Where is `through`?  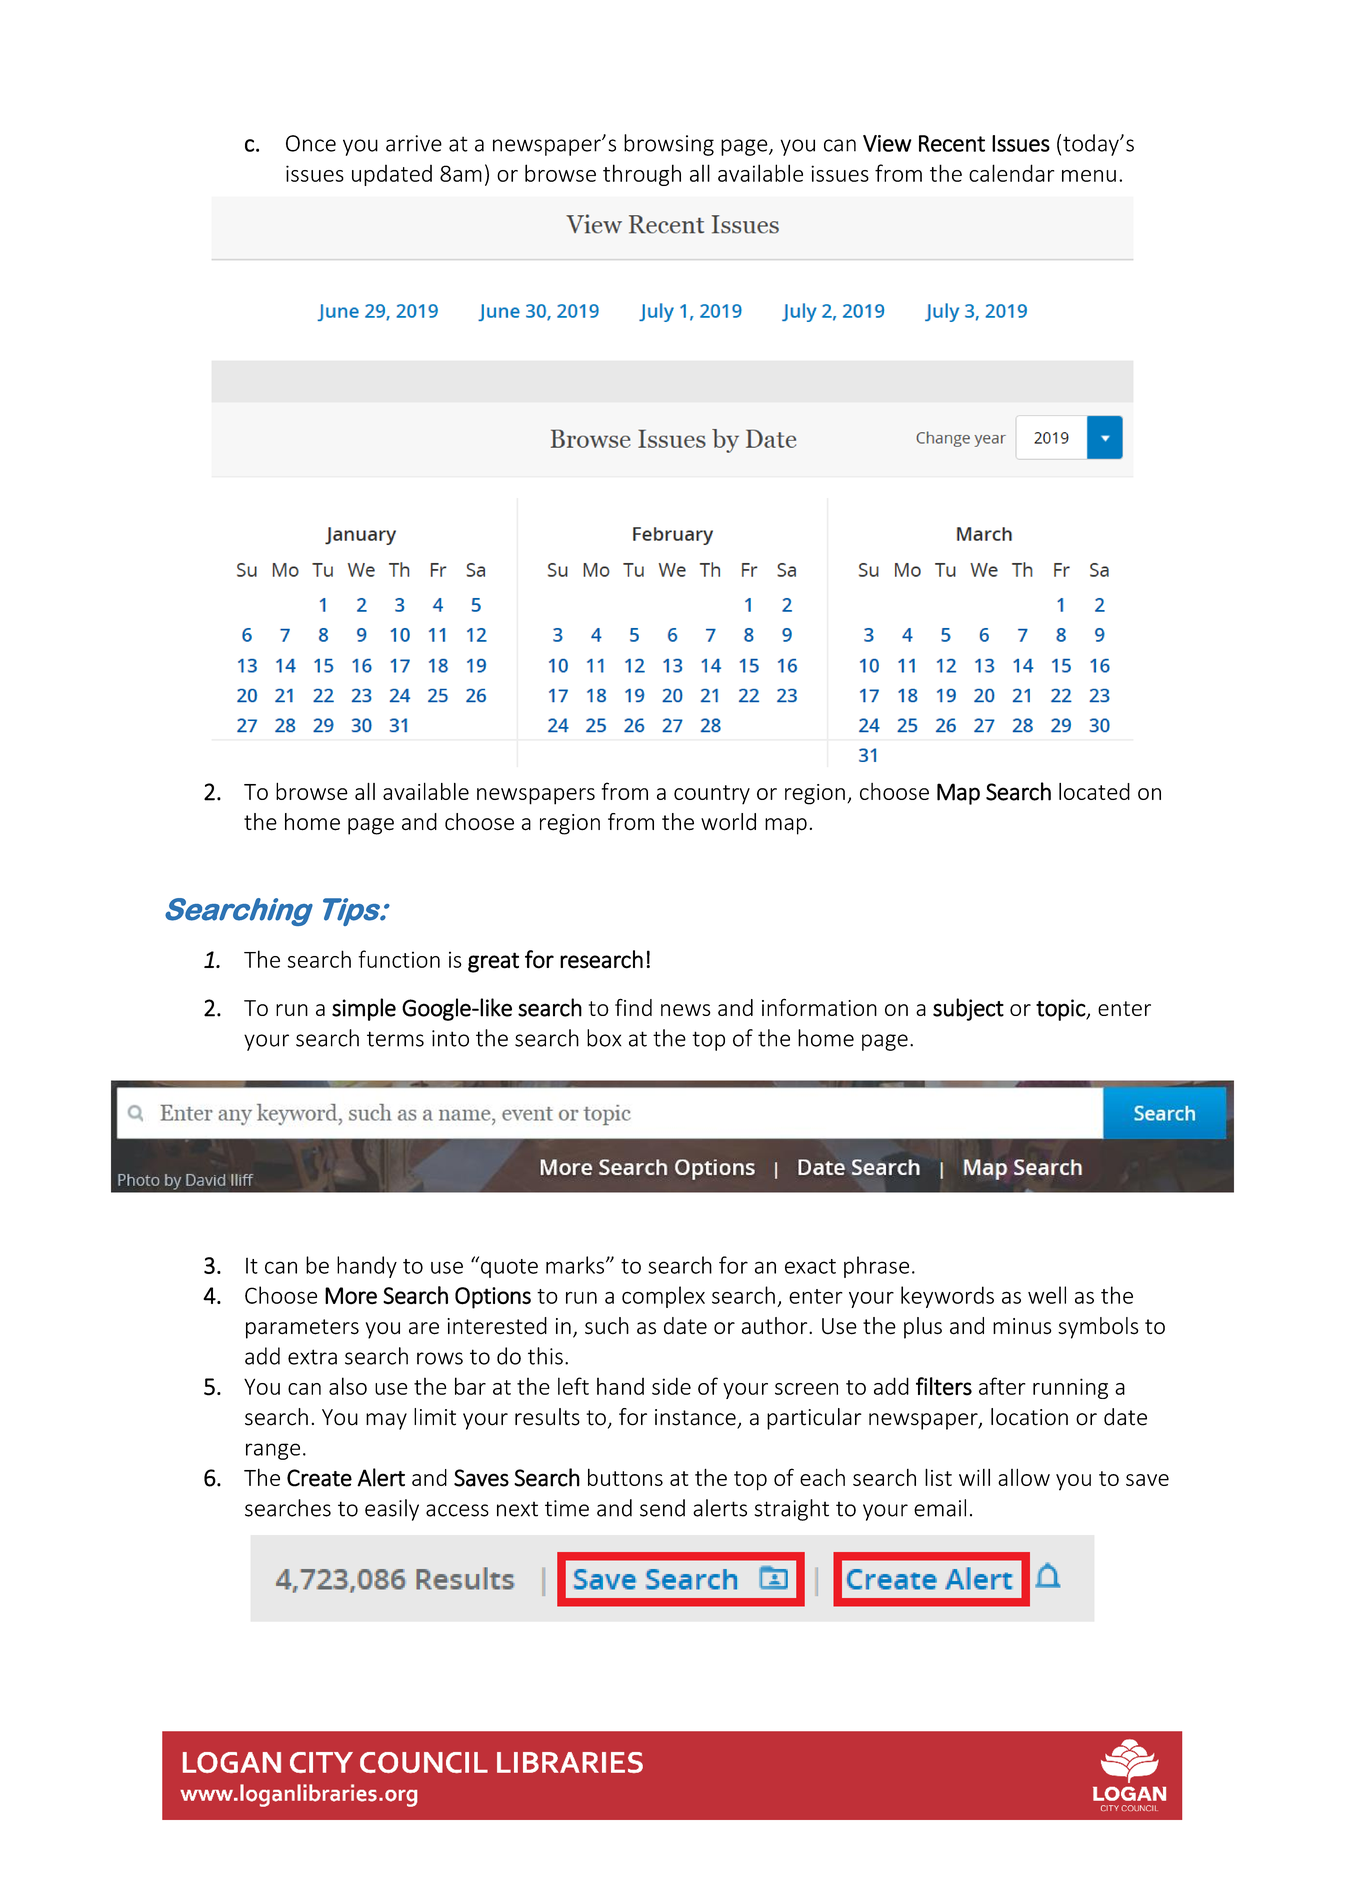 through is located at coordinates (642, 175).
